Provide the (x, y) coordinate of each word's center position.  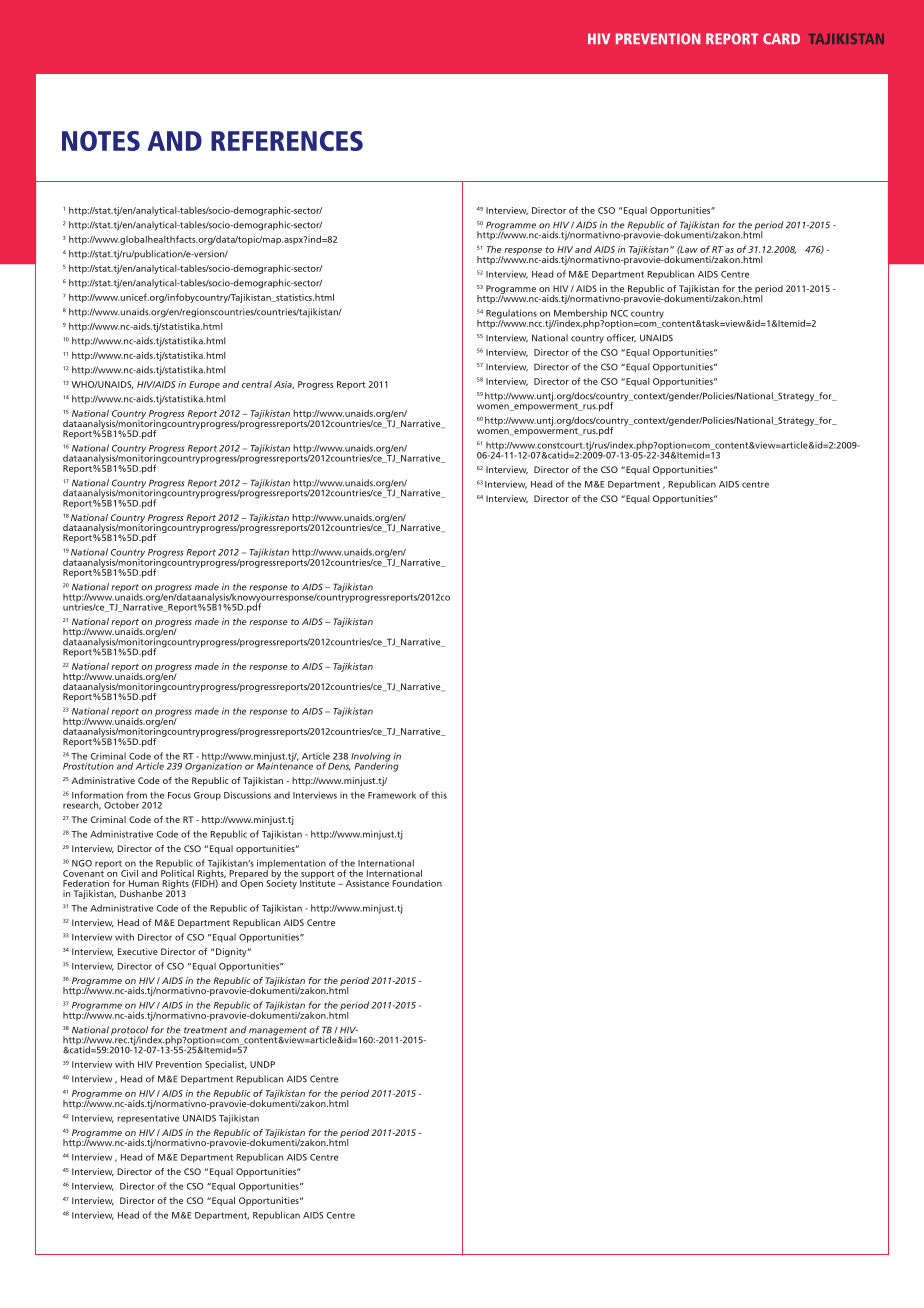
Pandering (377, 766)
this (439, 795)
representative (148, 1119)
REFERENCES (287, 141)
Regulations (511, 315)
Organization (213, 766)
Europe (204, 385)
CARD (781, 39)
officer (621, 338)
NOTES (101, 141)
